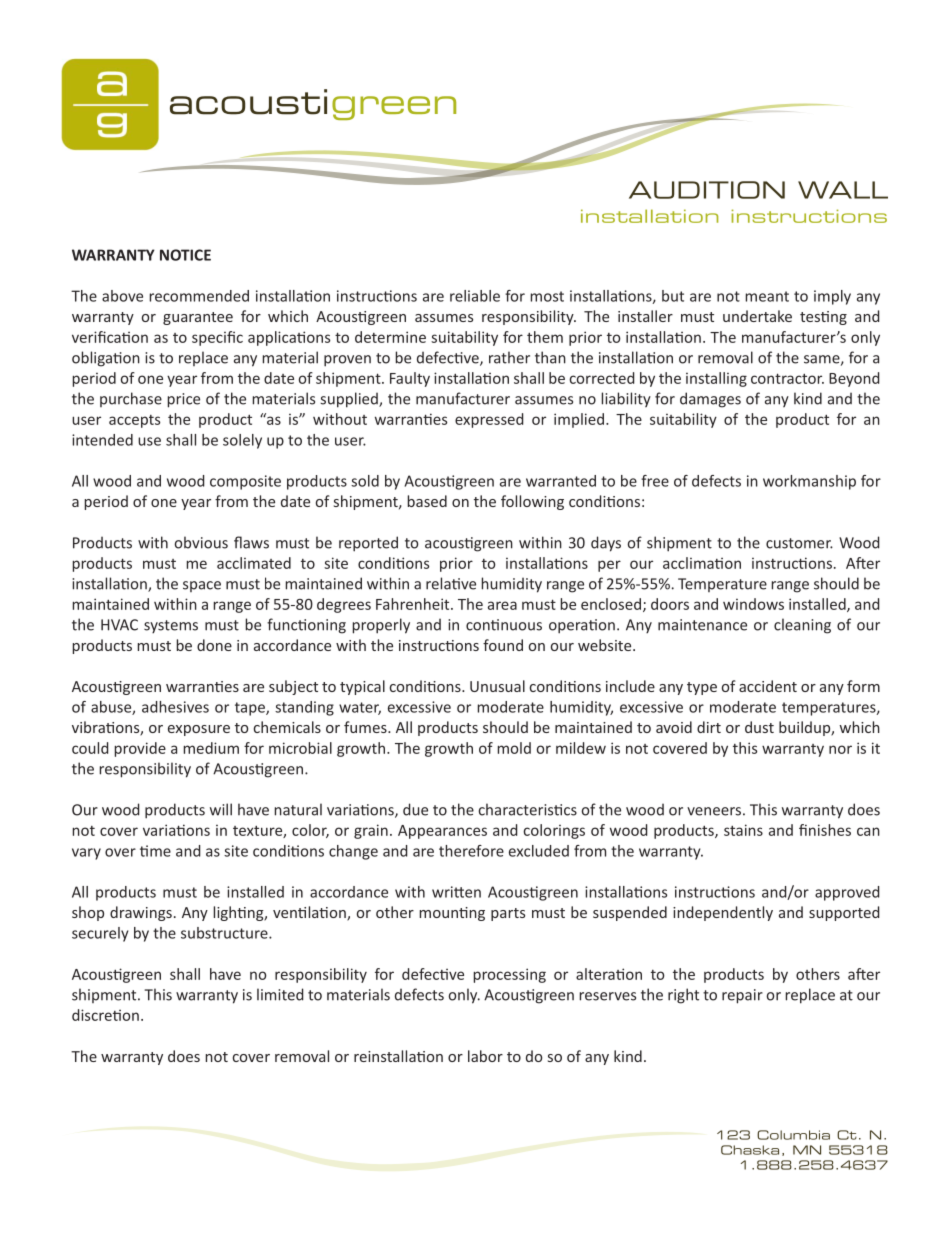 This document has height=1233, width=952. Describe the element at coordinates (799, 543) in the document. I see `customer` at that location.
